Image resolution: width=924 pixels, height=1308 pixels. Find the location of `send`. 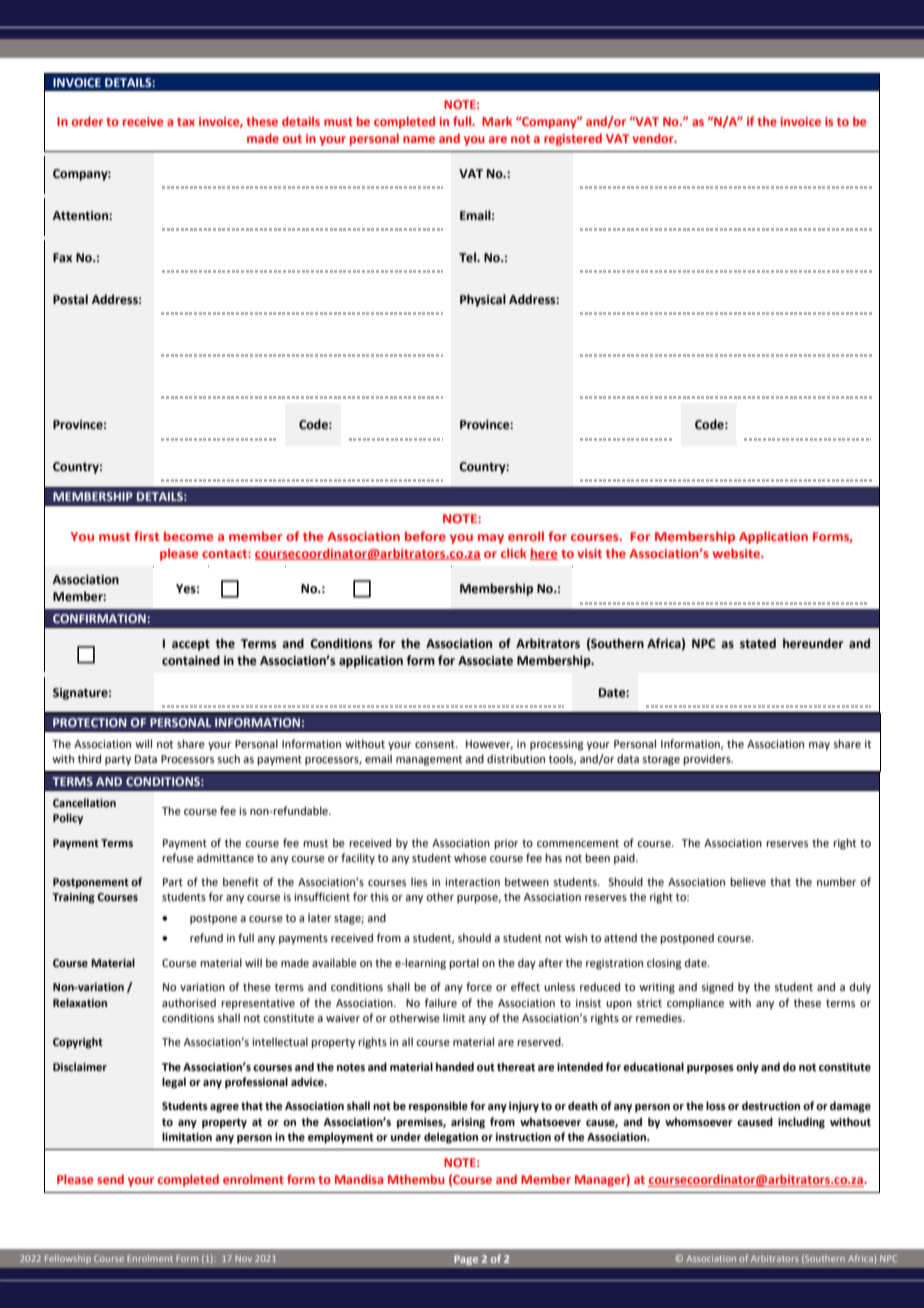

send is located at coordinates (110, 1179).
